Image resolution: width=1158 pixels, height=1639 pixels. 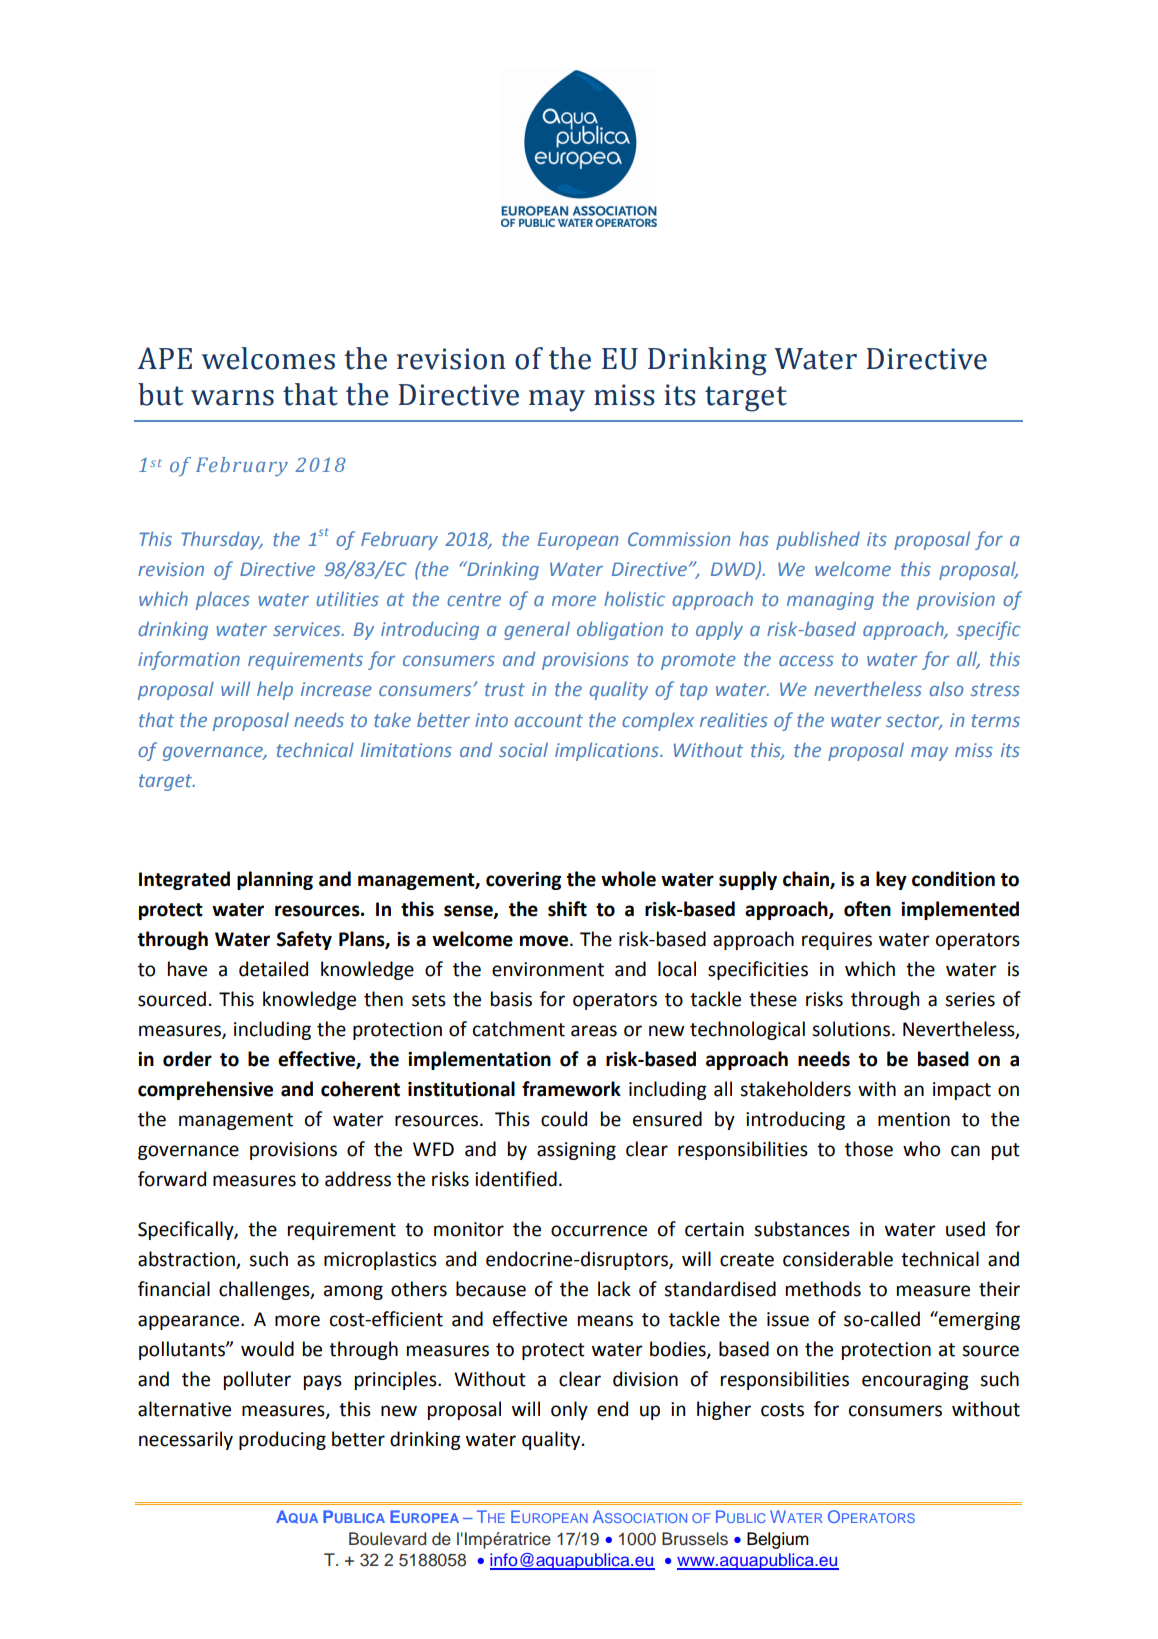 What do you see at coordinates (754, 539) in the screenshot?
I see `has` at bounding box center [754, 539].
